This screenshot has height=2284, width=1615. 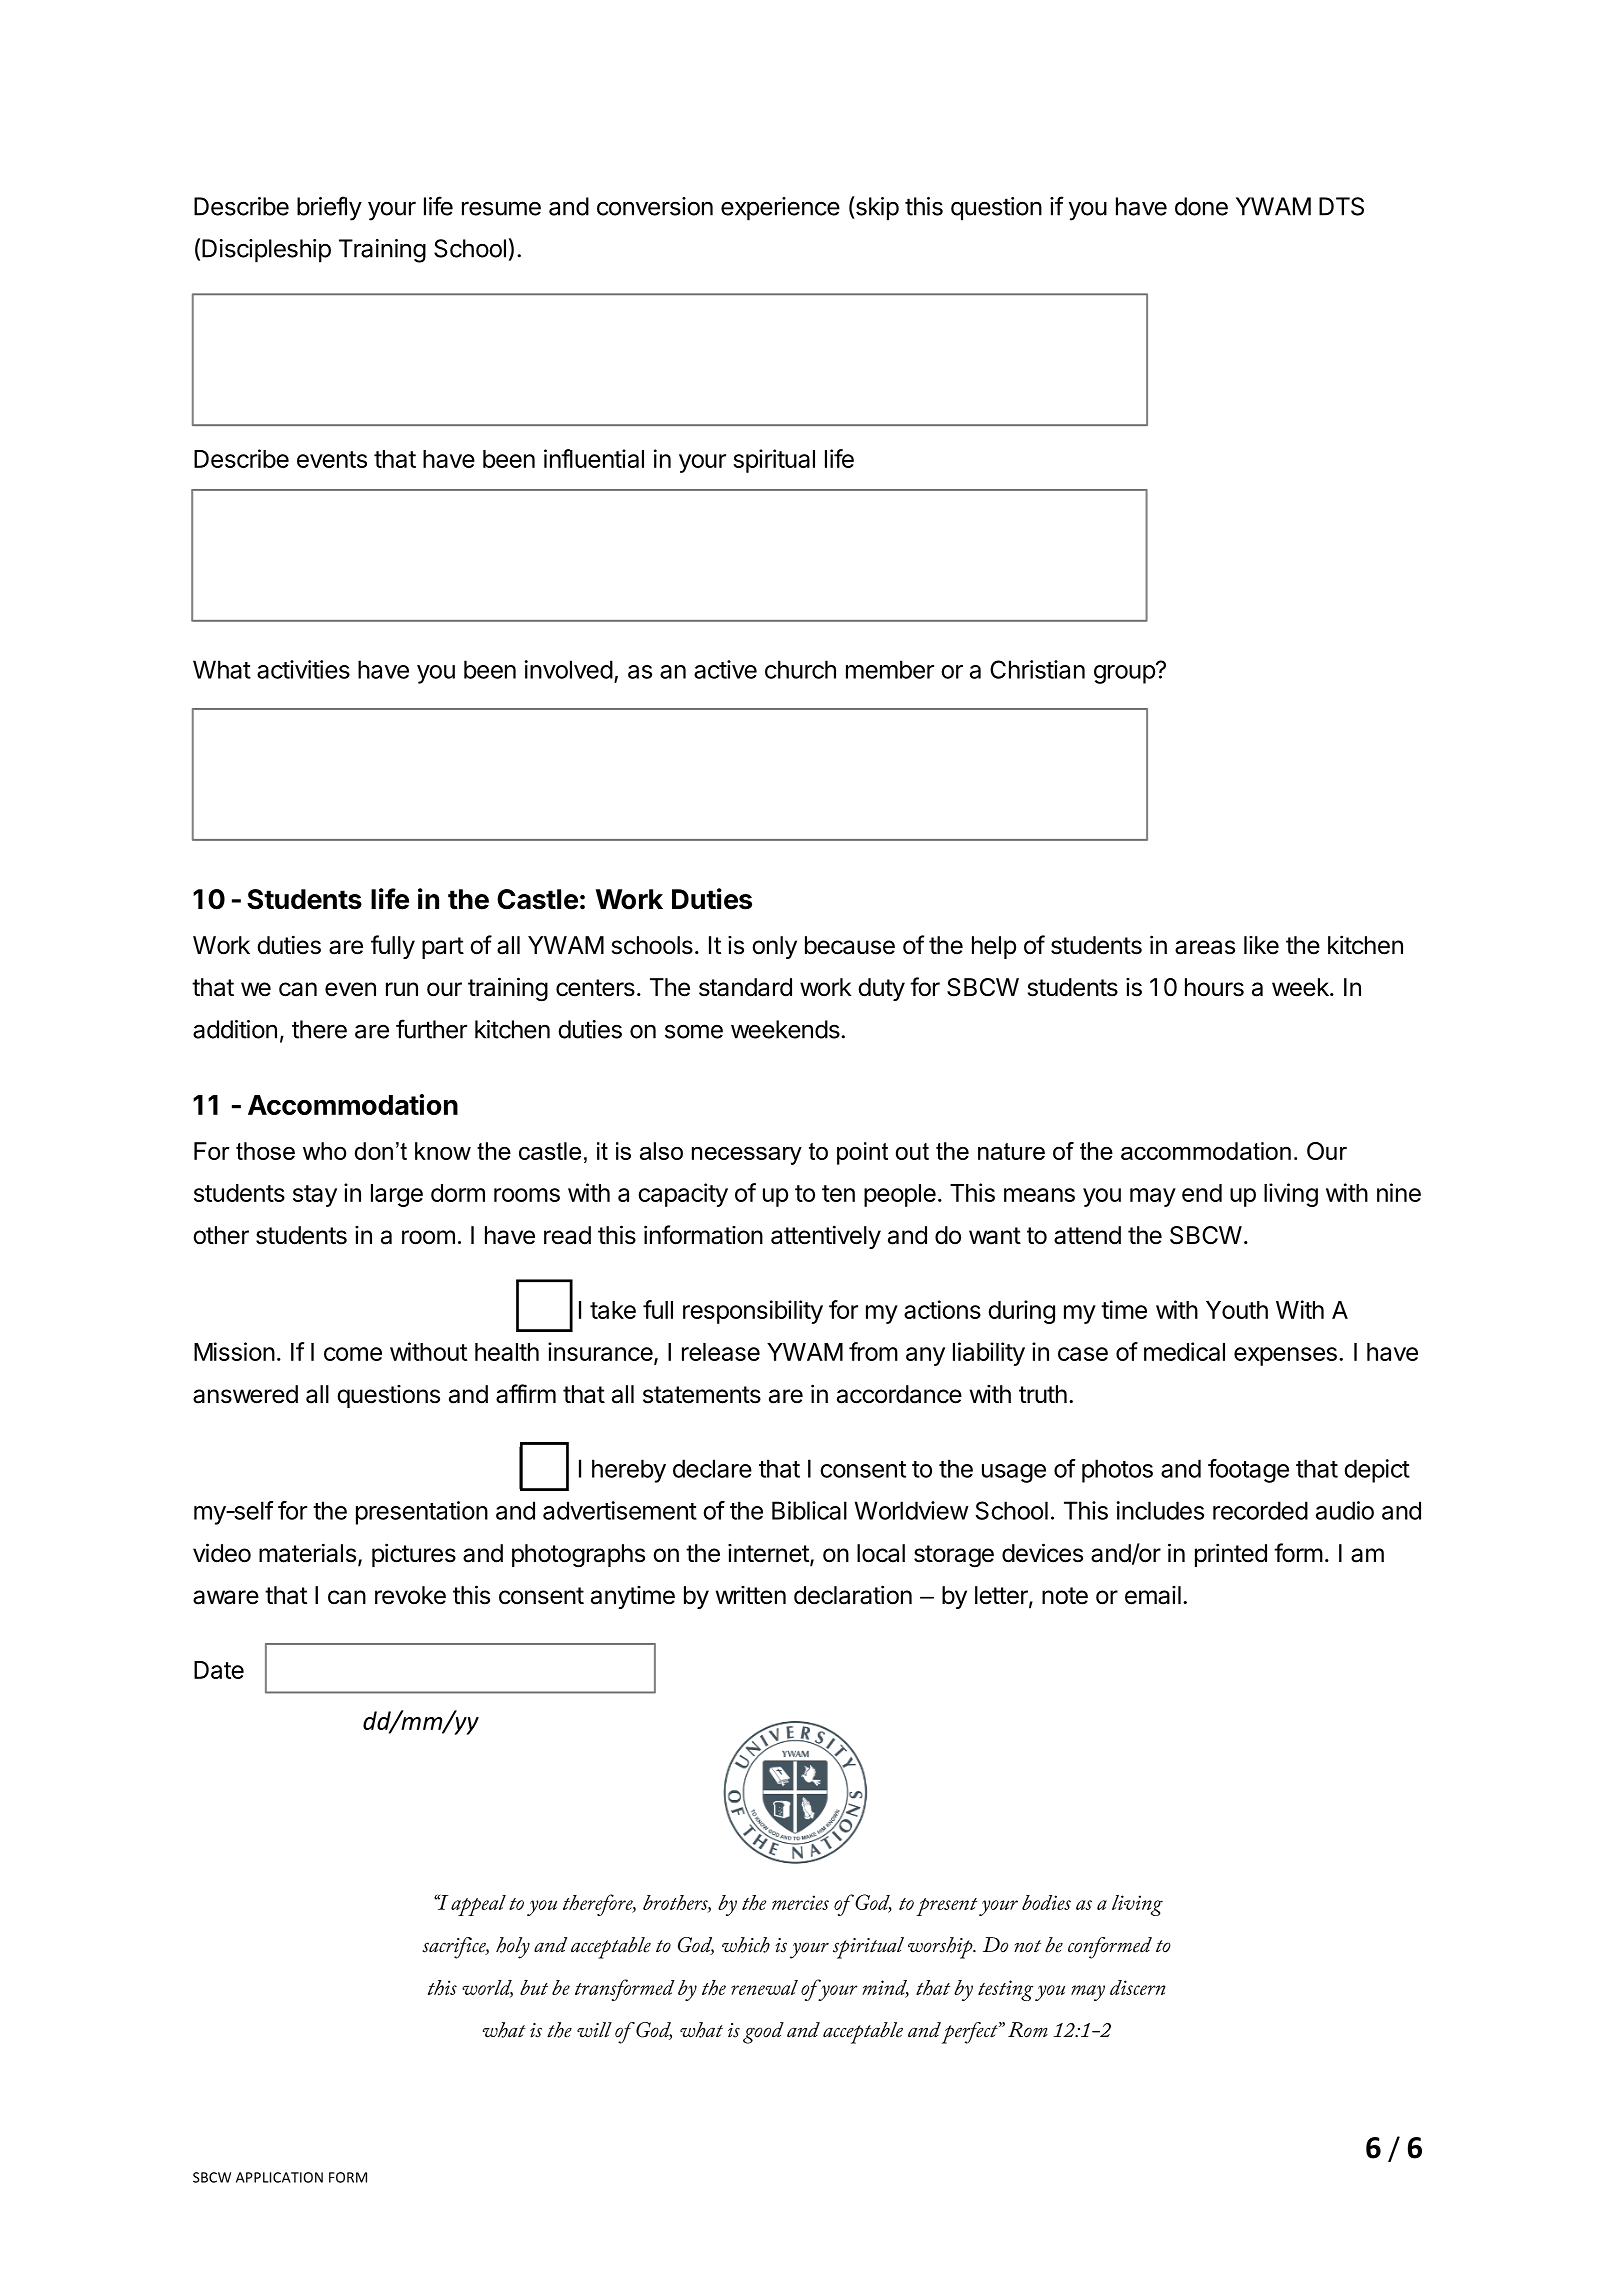 I want to click on living, so click(x=1291, y=1195).
